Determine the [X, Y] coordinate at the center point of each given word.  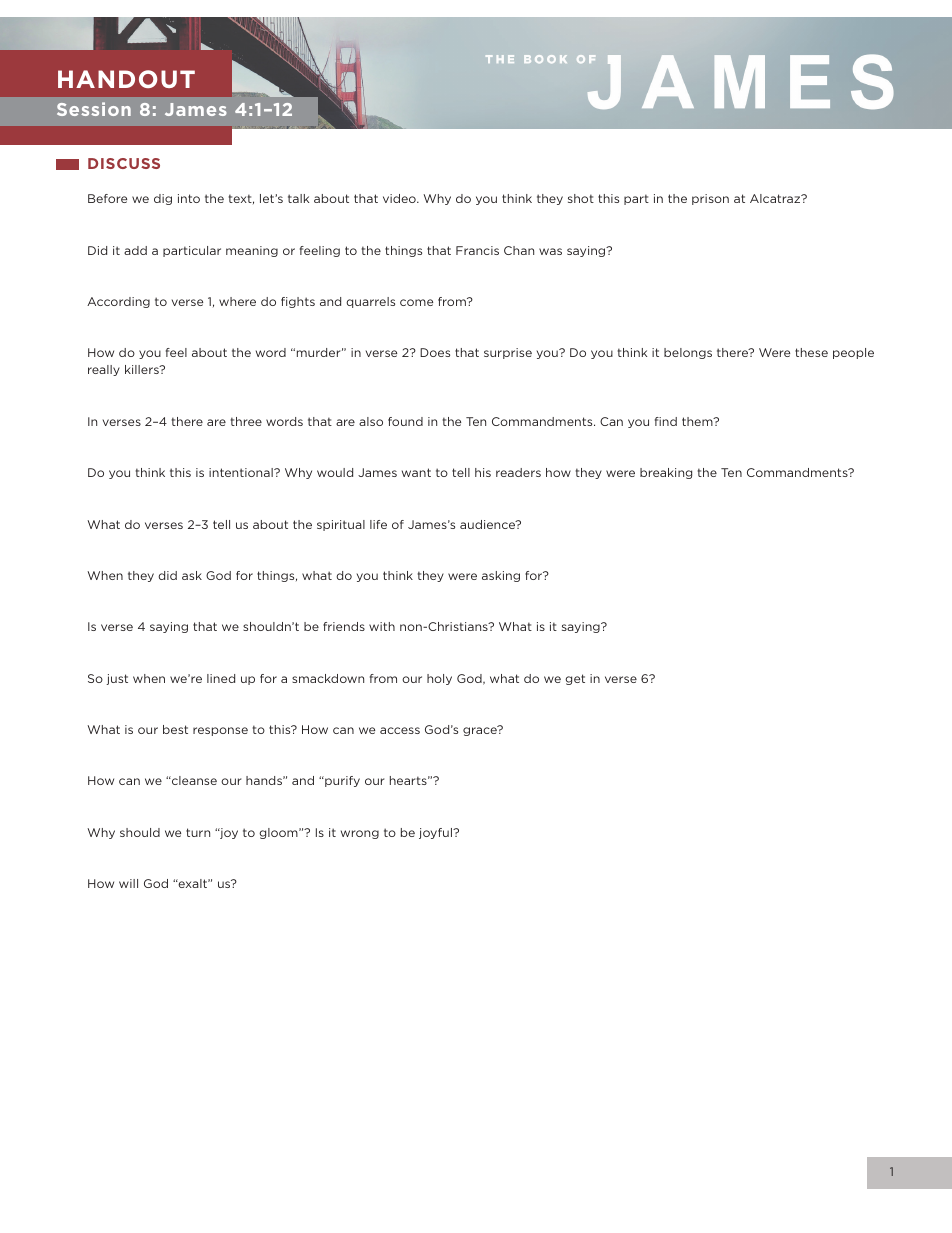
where [237, 301]
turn [198, 832]
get [575, 679]
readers [518, 472]
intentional [242, 472]
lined [221, 678]
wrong [360, 834]
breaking [666, 473]
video [400, 198]
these [811, 352]
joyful [436, 833]
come [416, 302]
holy [439, 679]
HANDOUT [126, 79]
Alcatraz [776, 198]
